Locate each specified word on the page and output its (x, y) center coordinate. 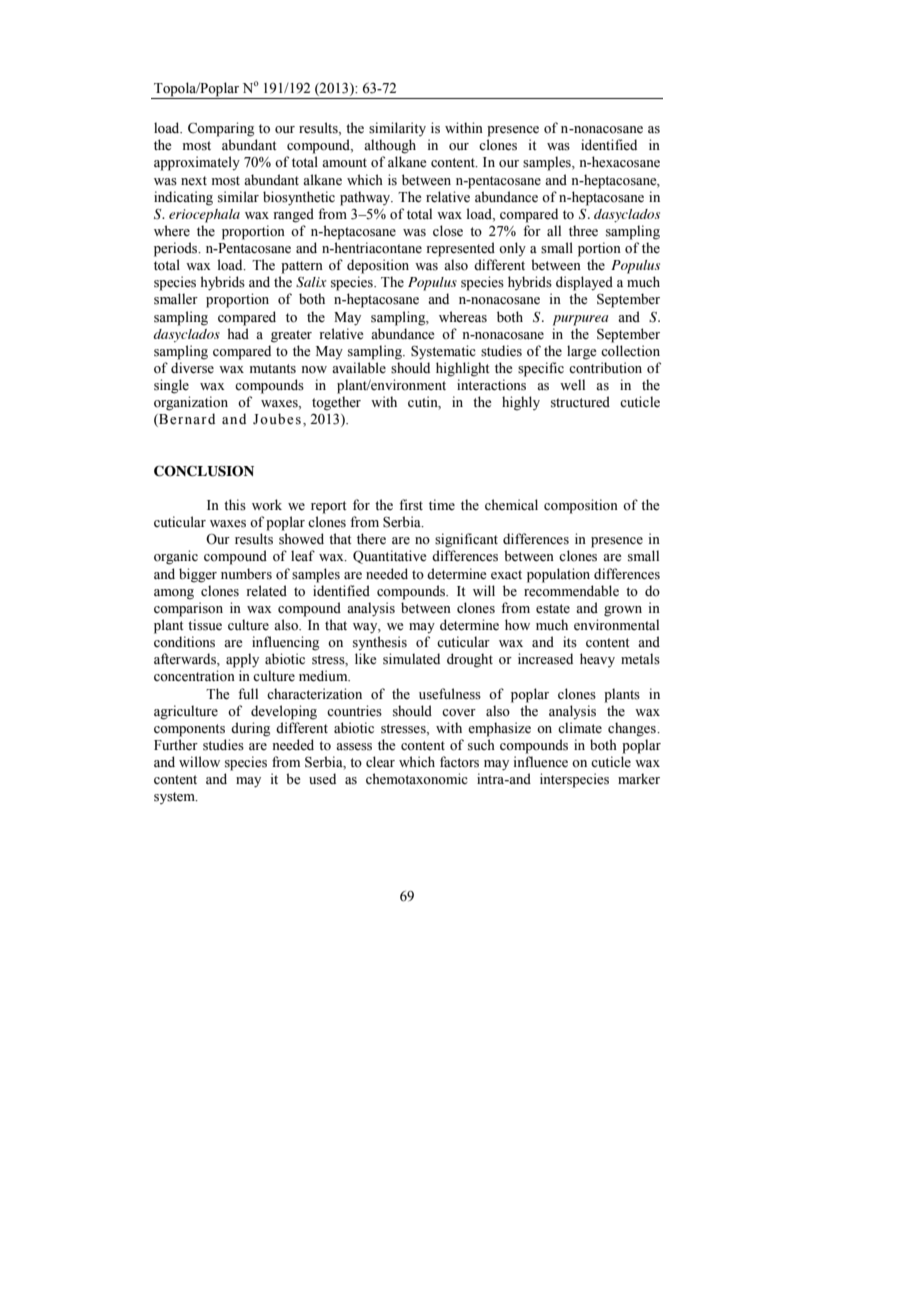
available (359, 368)
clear (380, 762)
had (238, 333)
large (582, 352)
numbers (246, 574)
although (390, 146)
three (583, 231)
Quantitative (390, 557)
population (558, 575)
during (250, 729)
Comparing (221, 129)
